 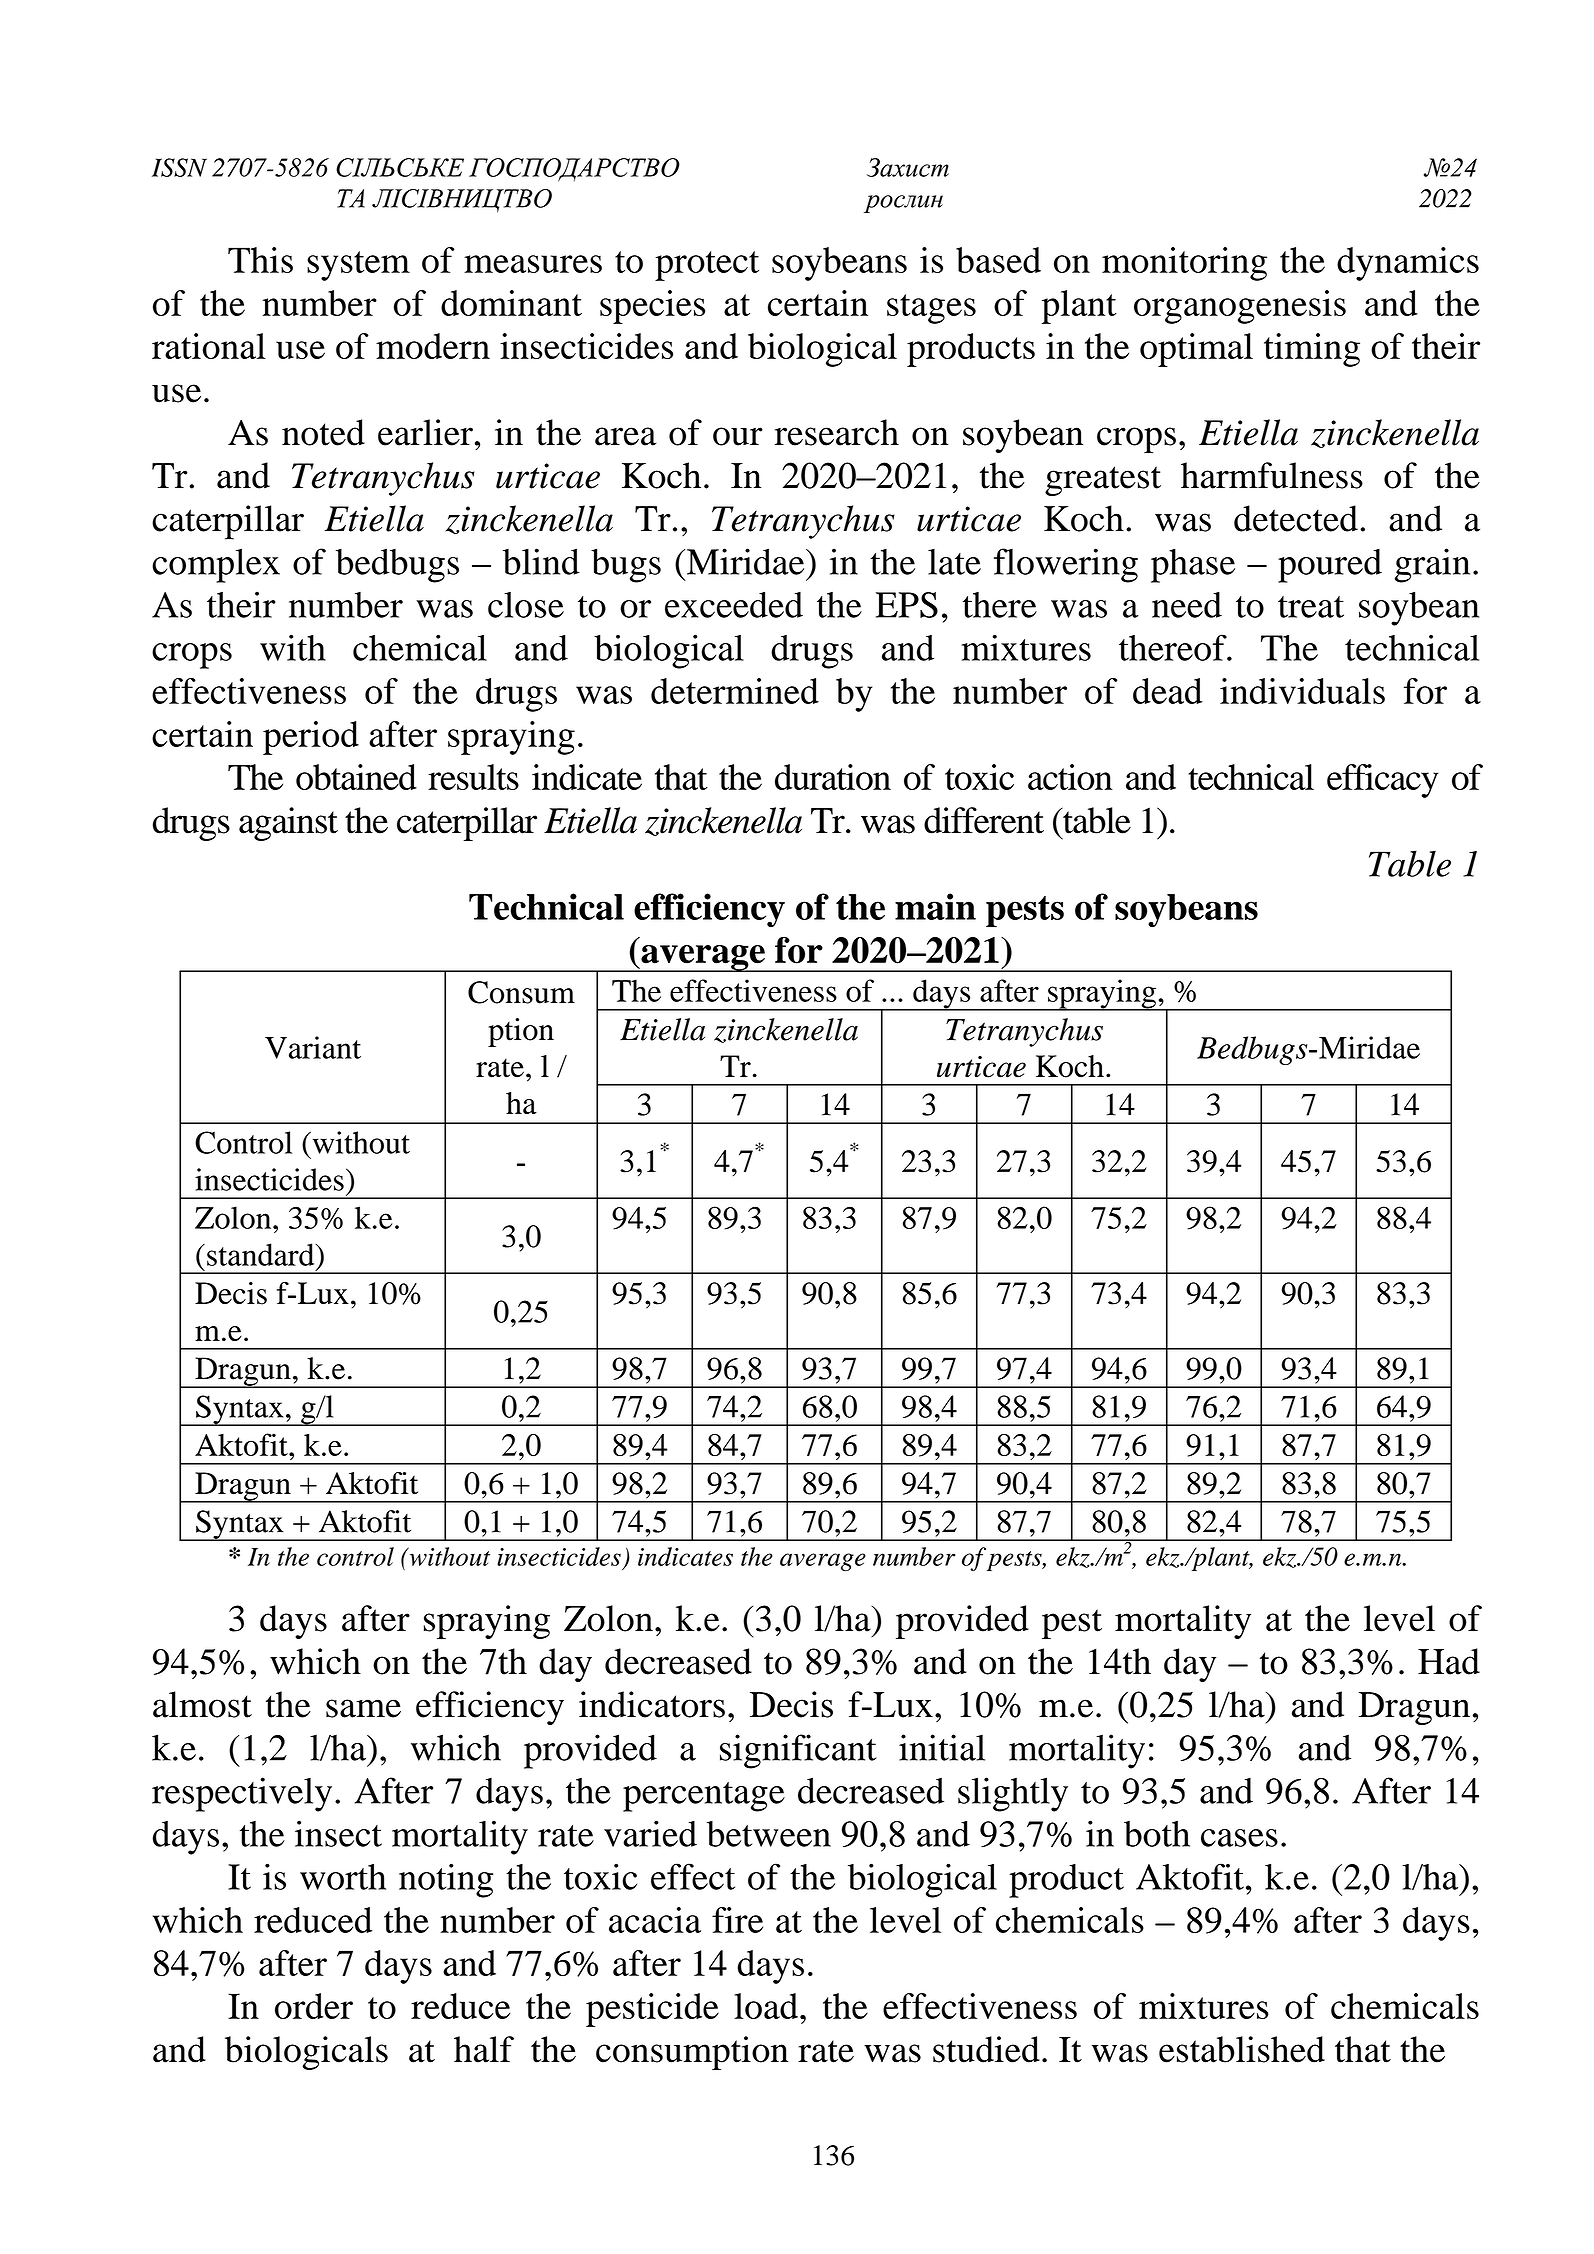 I want to click on dynamics, so click(x=1408, y=264).
